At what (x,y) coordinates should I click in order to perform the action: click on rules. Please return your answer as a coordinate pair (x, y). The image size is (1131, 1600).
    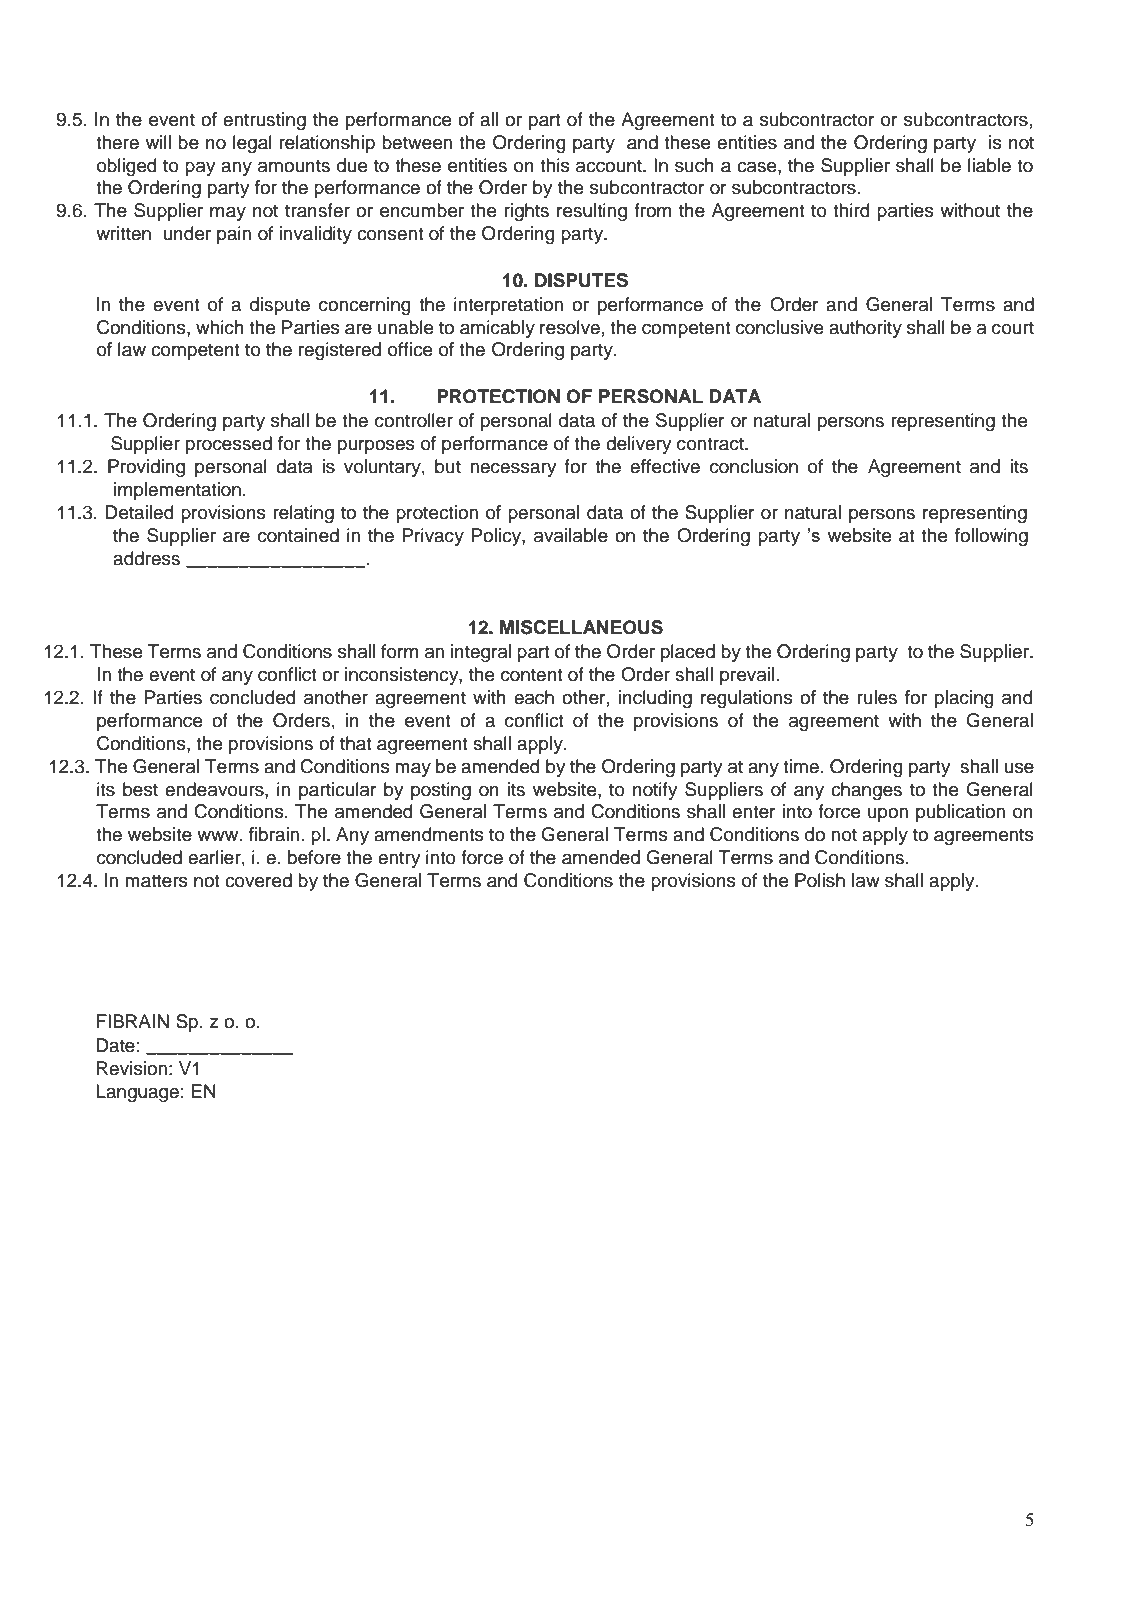
    Looking at the image, I should click on (877, 697).
